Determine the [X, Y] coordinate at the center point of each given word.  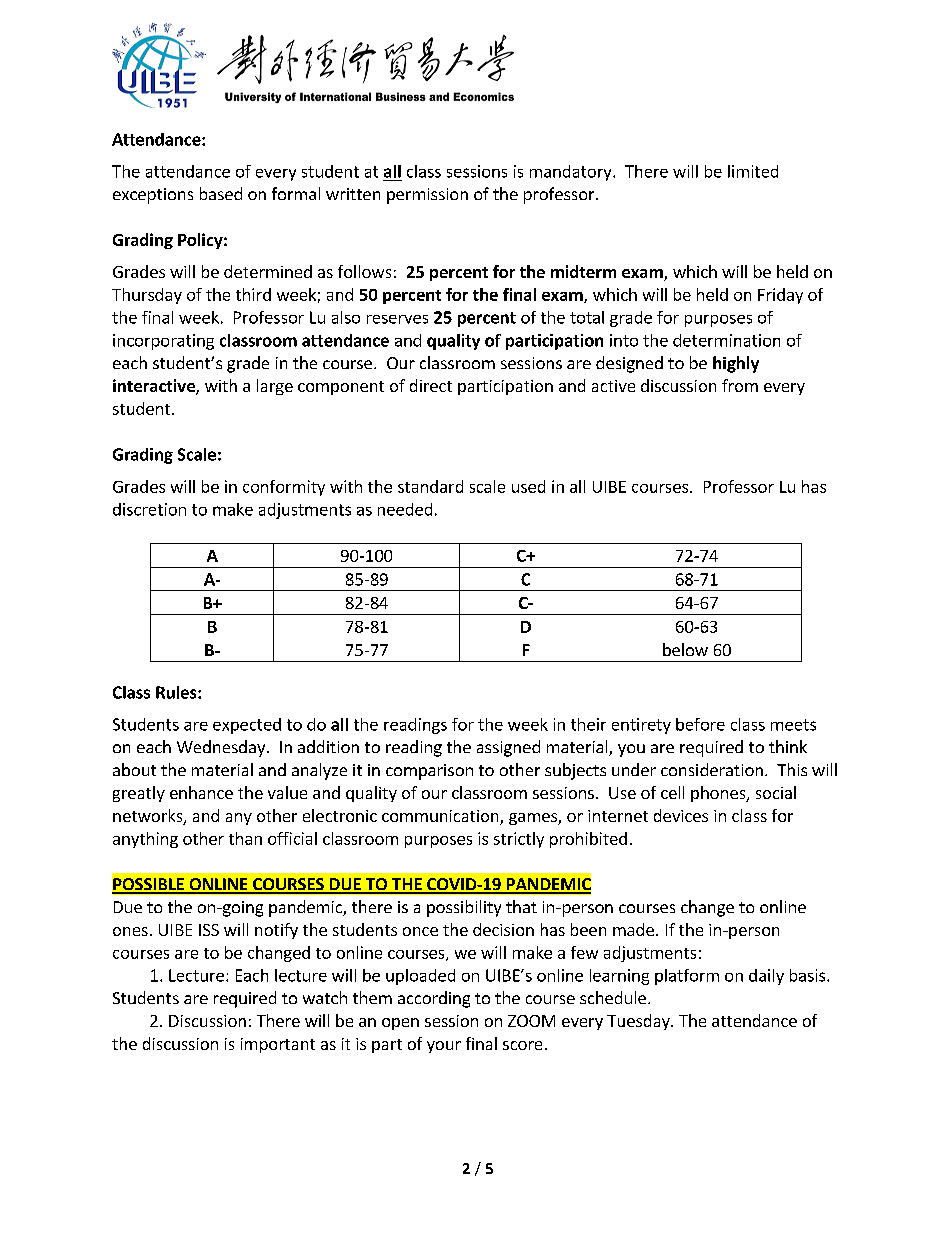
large [275, 387]
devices [681, 815]
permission [427, 196]
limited [753, 171]
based [221, 193]
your [444, 1047]
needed [405, 509]
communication [441, 817]
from [740, 385]
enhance [201, 792]
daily [766, 977]
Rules [177, 692]
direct [431, 385]
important [278, 1045]
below [685, 649]
